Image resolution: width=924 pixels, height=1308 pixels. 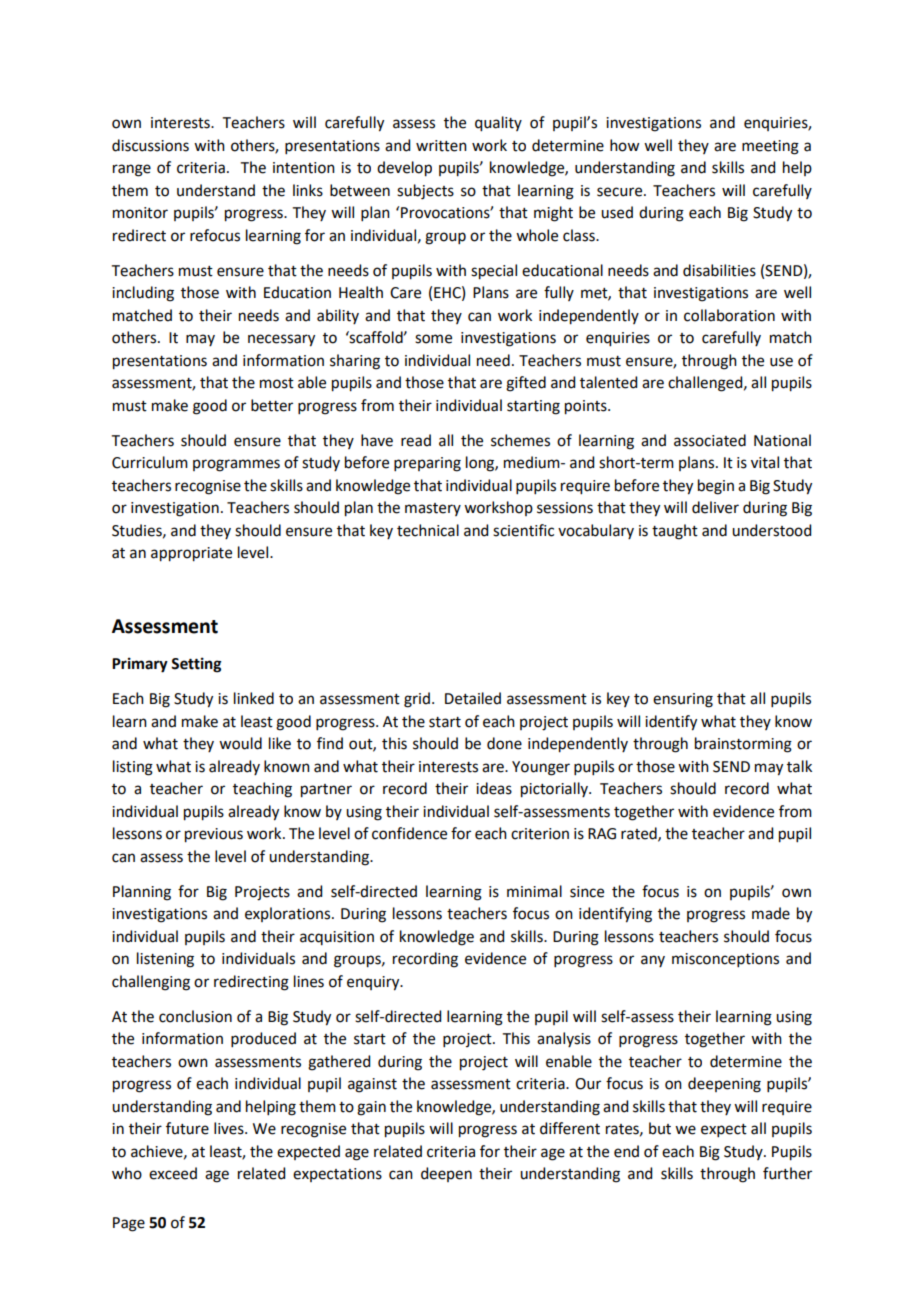 I want to click on exceed, so click(x=173, y=1173).
